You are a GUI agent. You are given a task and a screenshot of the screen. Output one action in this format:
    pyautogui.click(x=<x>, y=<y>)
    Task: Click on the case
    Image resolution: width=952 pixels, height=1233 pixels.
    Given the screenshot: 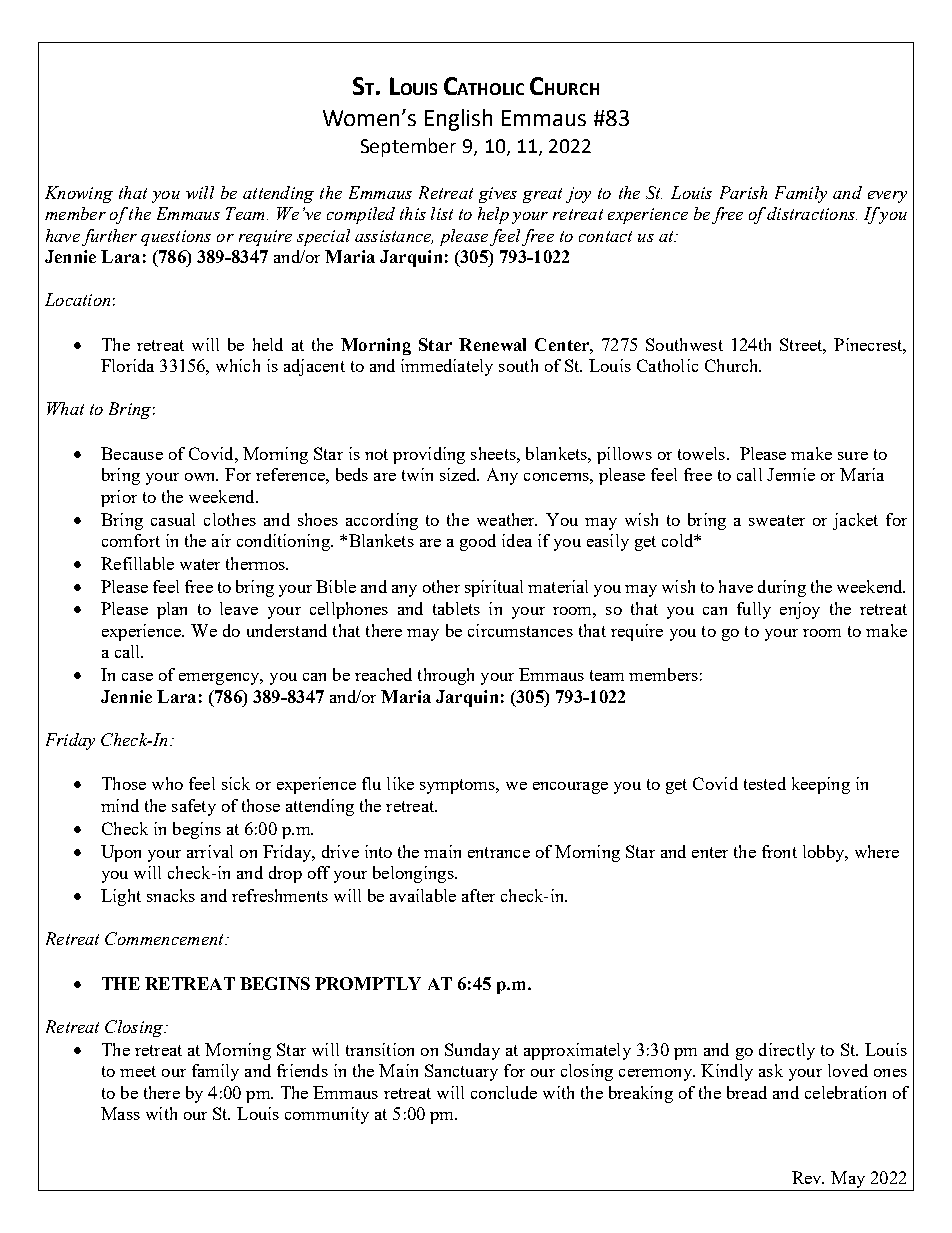 What is the action you would take?
    pyautogui.click(x=137, y=677)
